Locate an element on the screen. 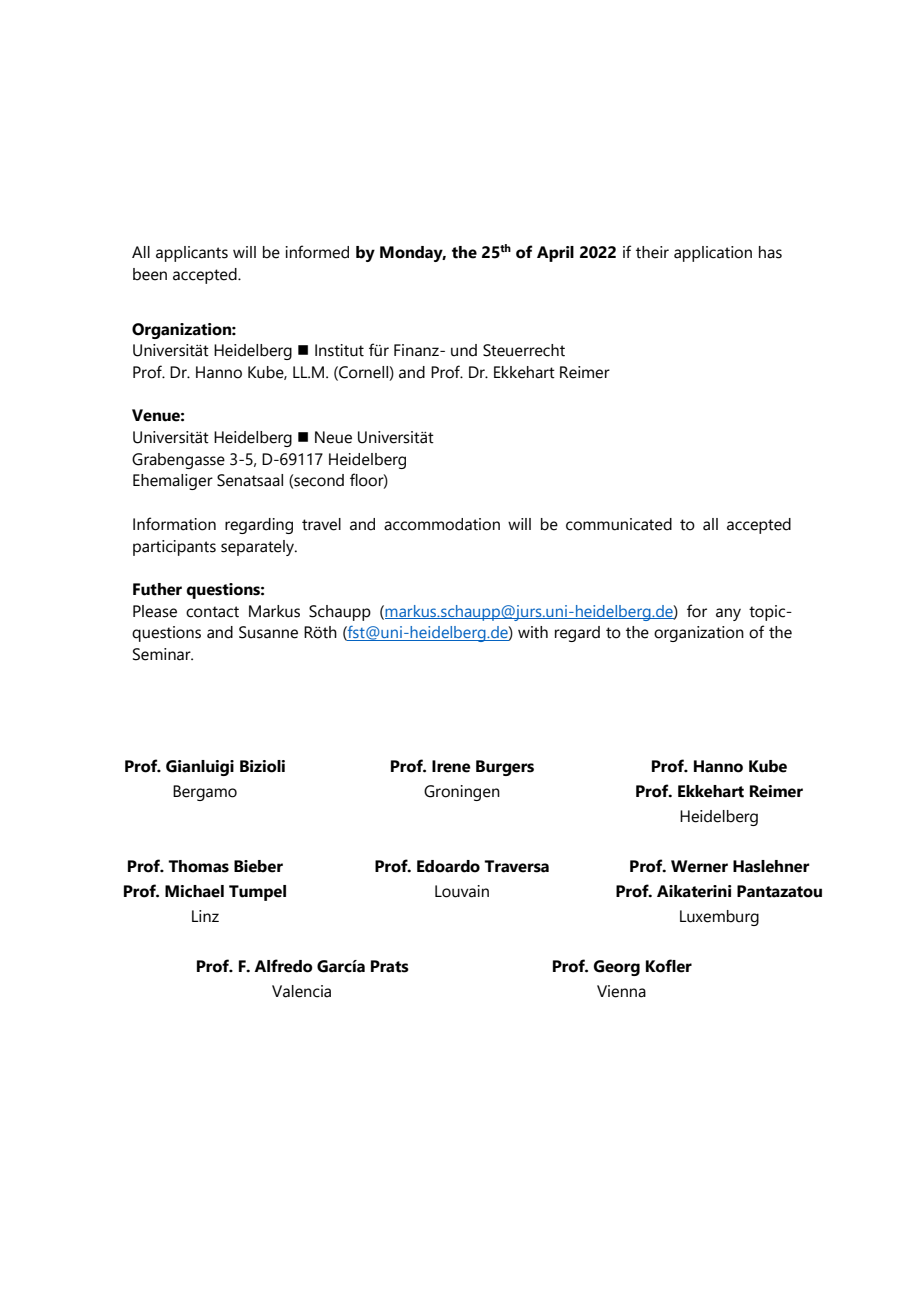  applicants is located at coordinates (192, 254).
